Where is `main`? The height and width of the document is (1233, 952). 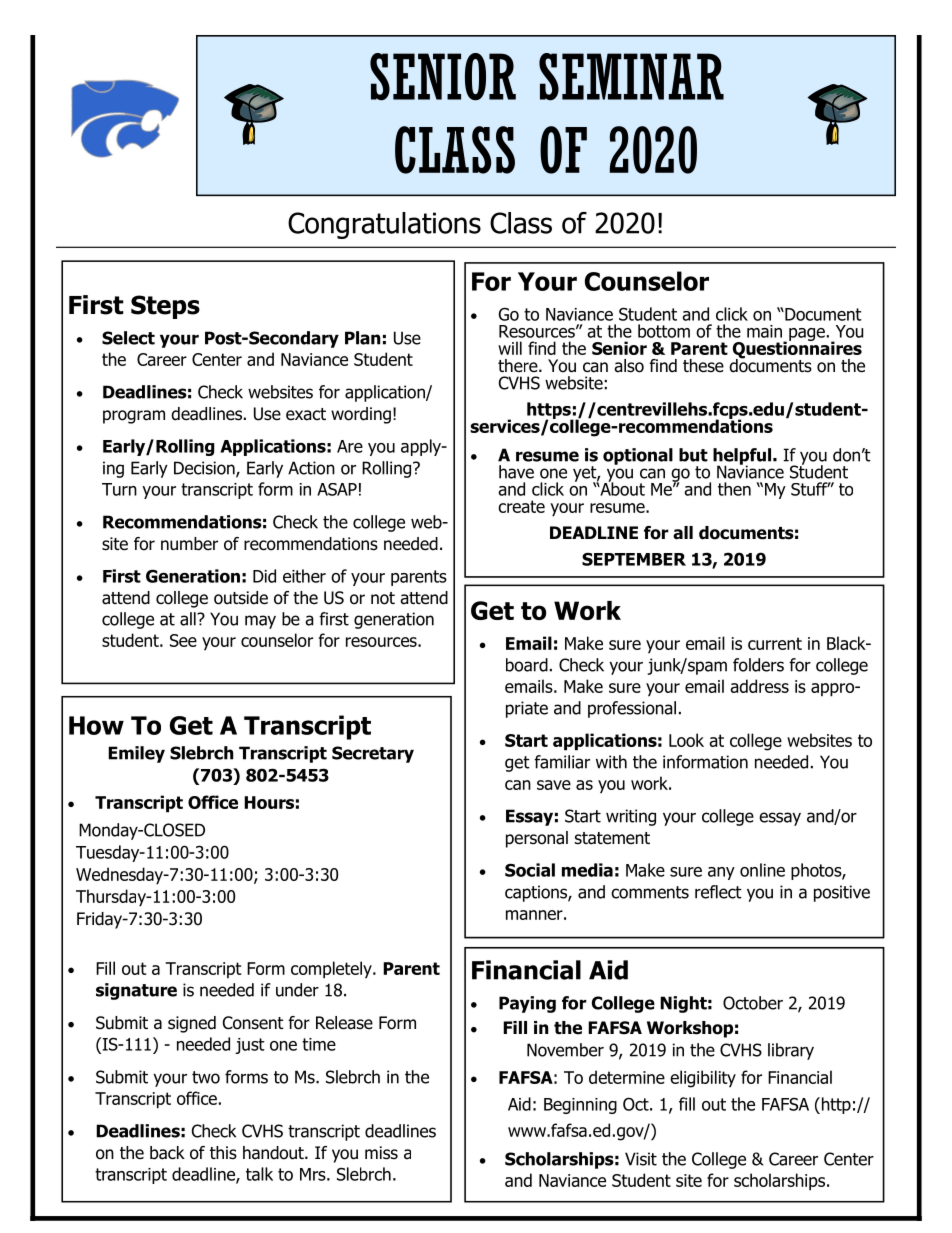
main is located at coordinates (764, 331).
